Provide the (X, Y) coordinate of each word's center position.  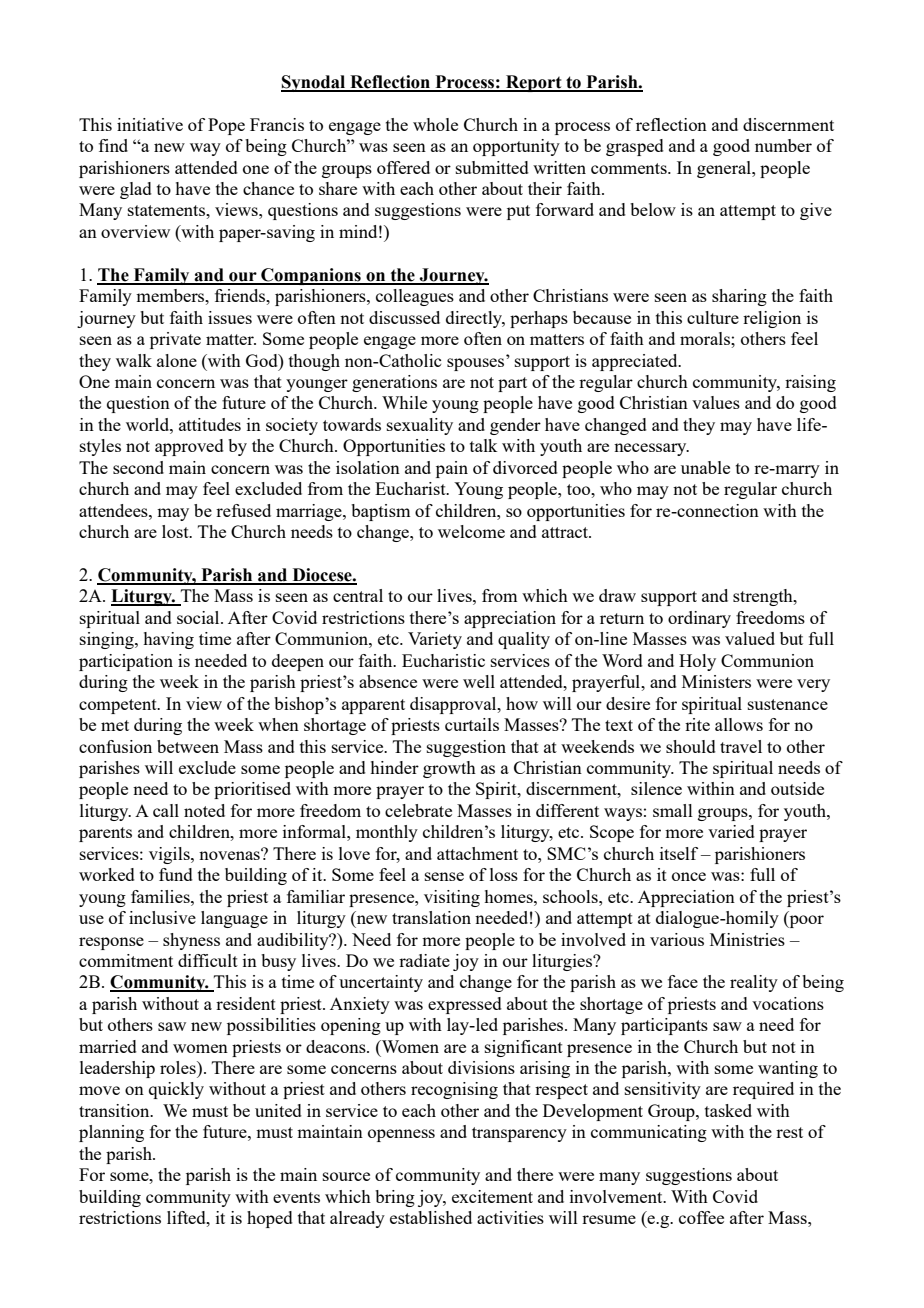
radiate (424, 960)
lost (176, 531)
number (783, 145)
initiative (150, 124)
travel (741, 746)
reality (754, 983)
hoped (270, 1219)
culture (713, 317)
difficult (208, 960)
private (175, 340)
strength (764, 597)
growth (449, 769)
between (188, 746)
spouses (477, 363)
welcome (471, 531)
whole (435, 124)
